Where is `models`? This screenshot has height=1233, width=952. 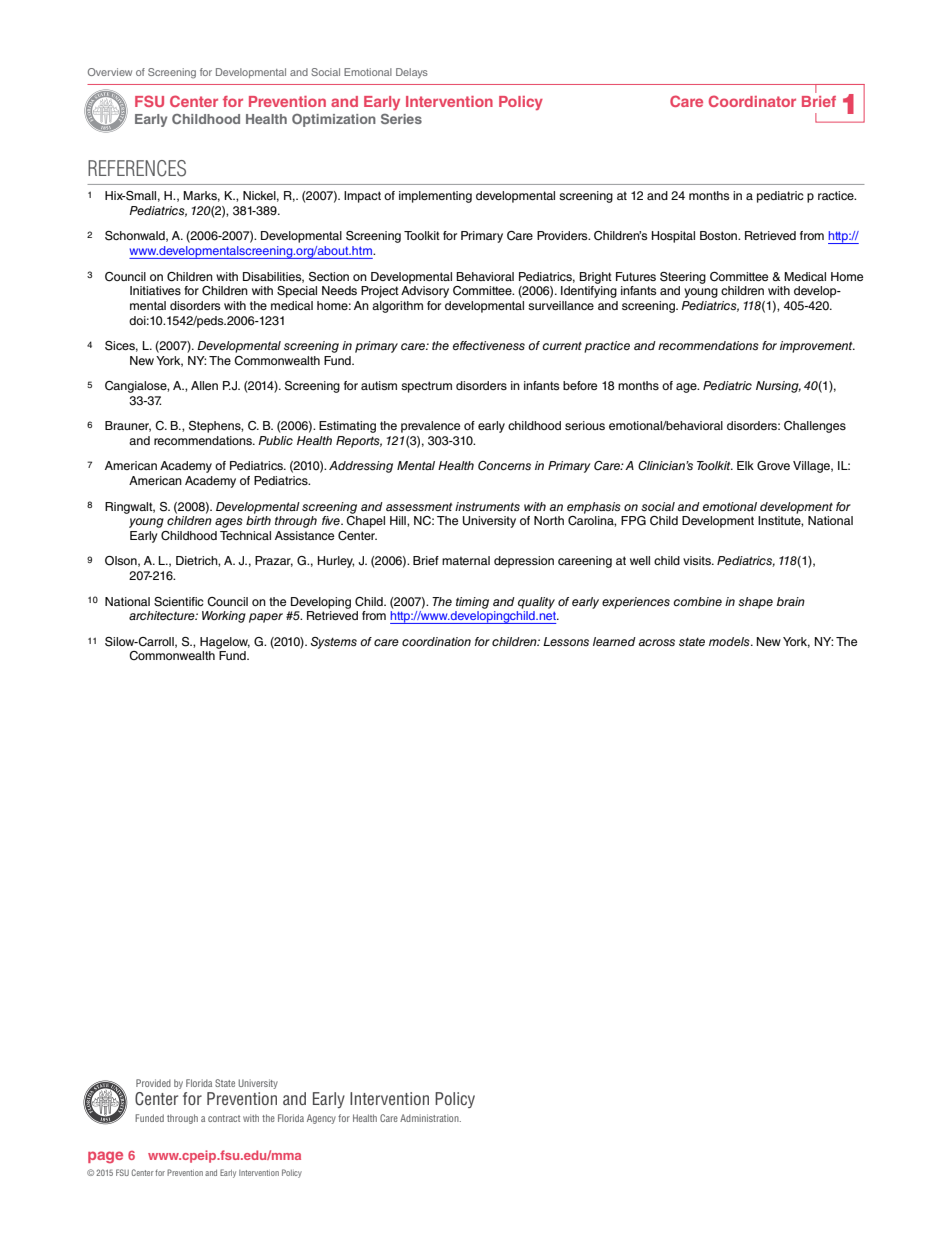
models is located at coordinates (730, 641).
